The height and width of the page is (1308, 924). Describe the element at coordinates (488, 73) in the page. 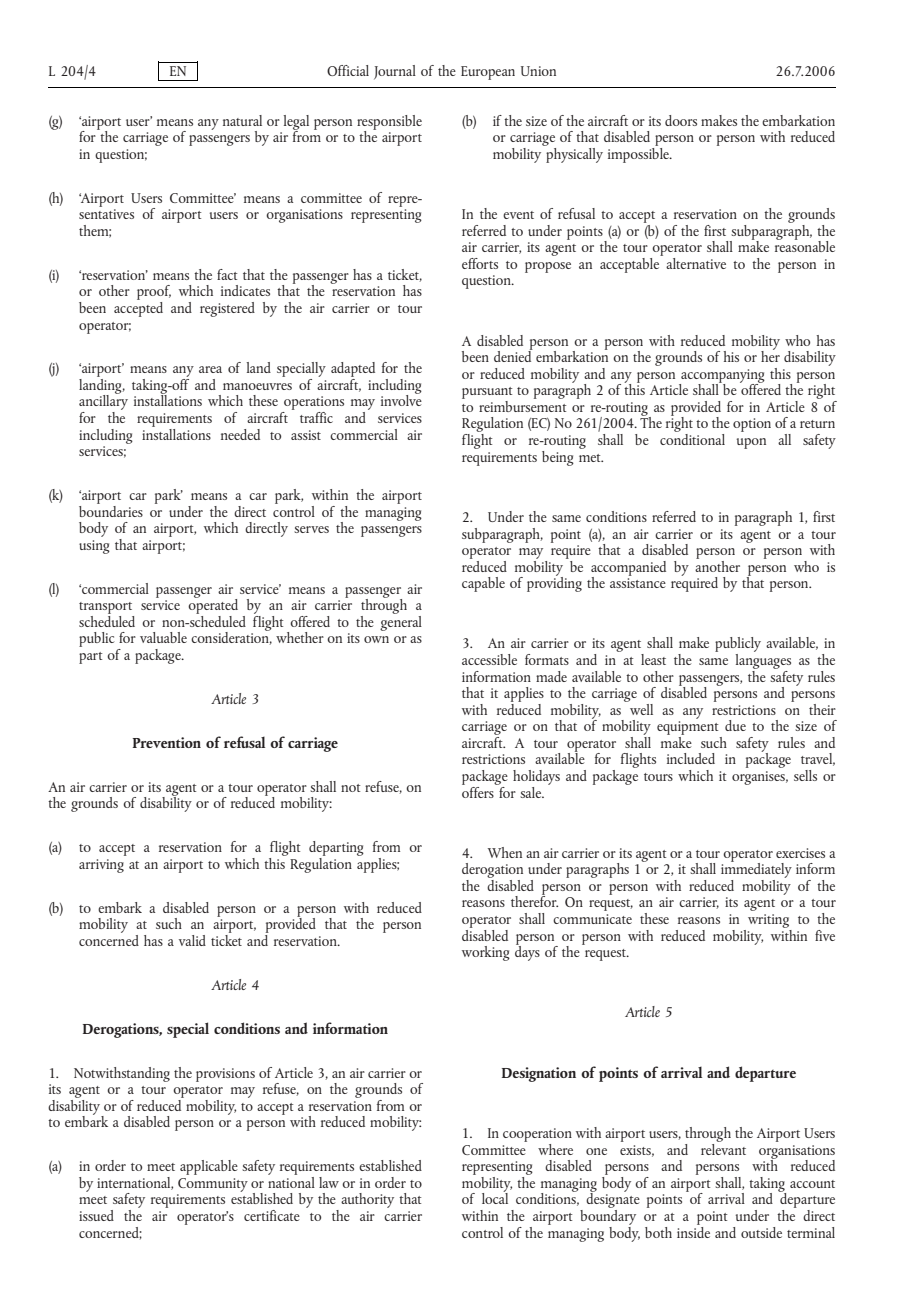

I see `European` at that location.
